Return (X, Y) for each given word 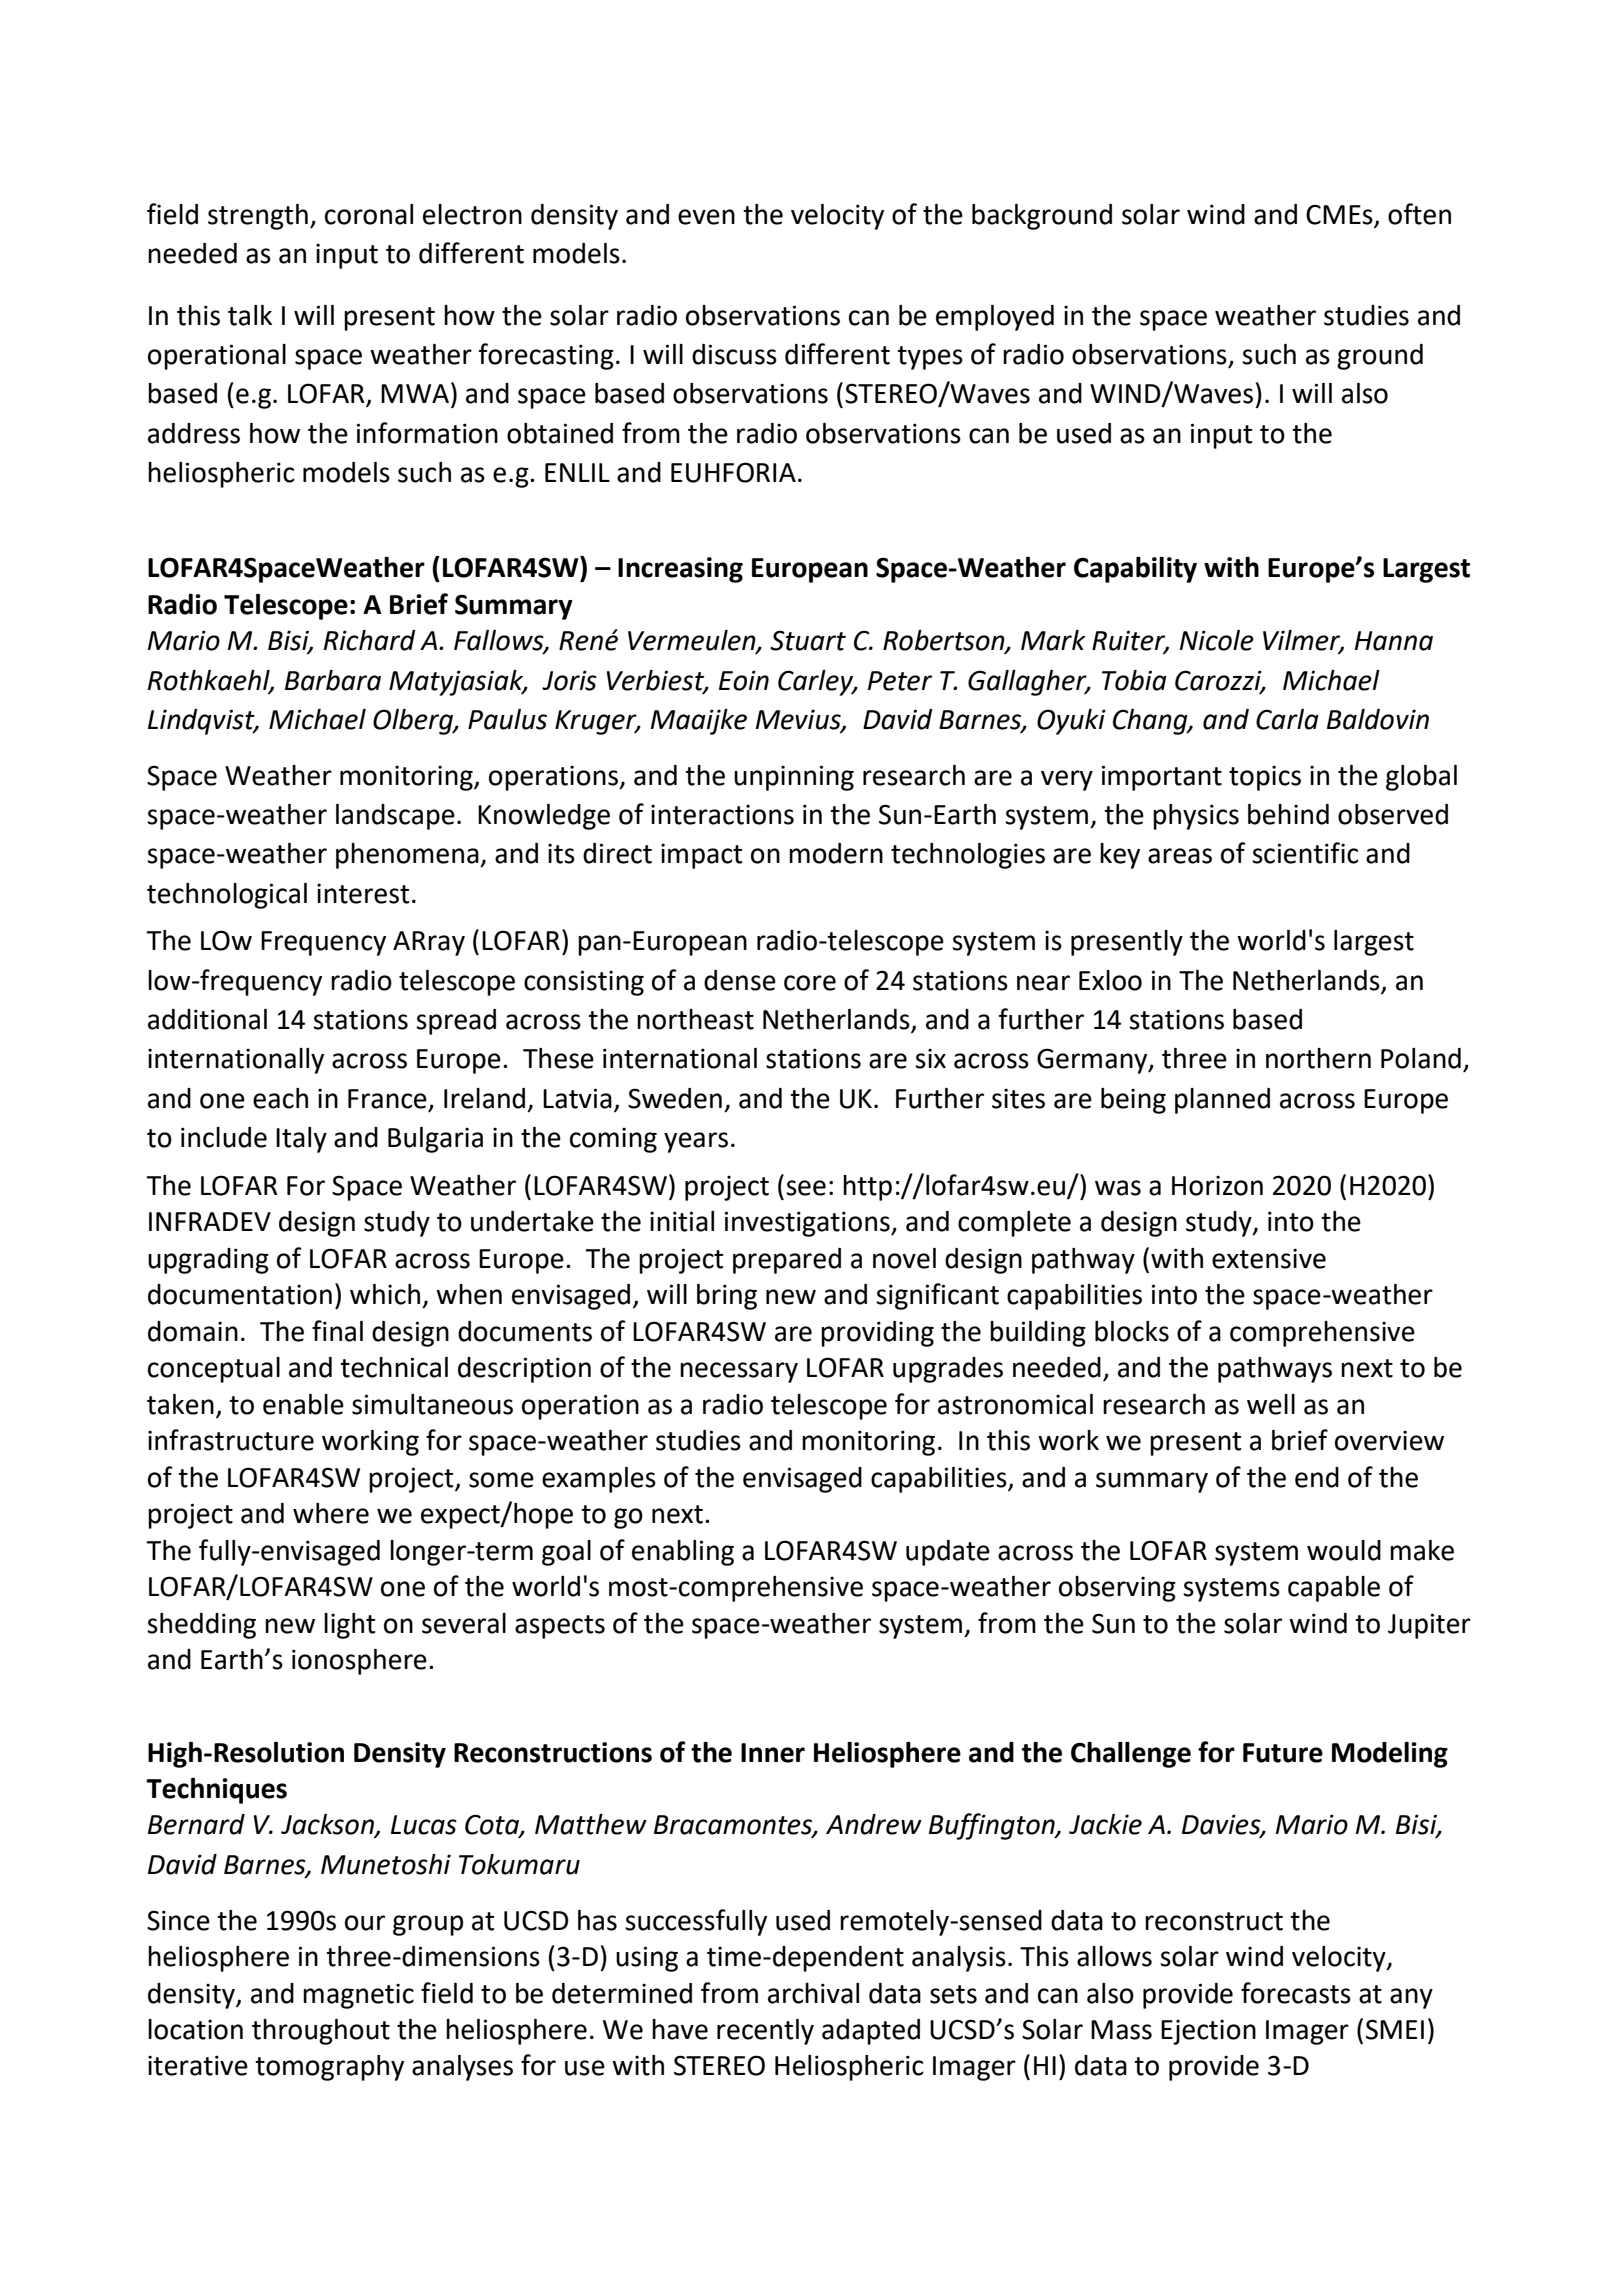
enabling (683, 1553)
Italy (301, 1140)
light (349, 1626)
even (706, 217)
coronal (369, 214)
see (806, 1188)
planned (1222, 1101)
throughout (321, 2032)
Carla (1287, 719)
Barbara (333, 680)
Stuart (808, 640)
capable (1334, 1589)
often (1419, 214)
